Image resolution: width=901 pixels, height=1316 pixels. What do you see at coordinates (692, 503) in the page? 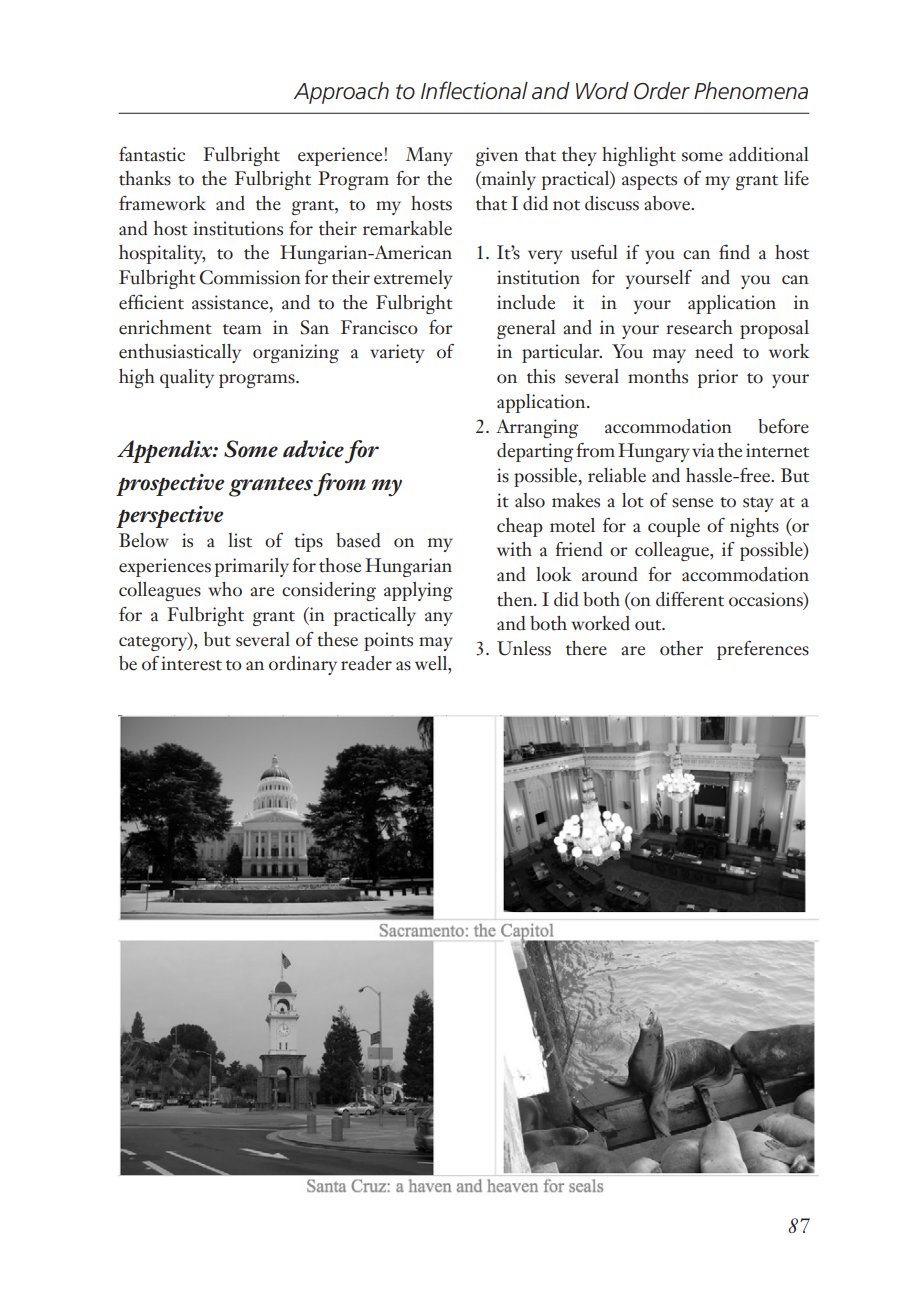
I see `sense` at bounding box center [692, 503].
